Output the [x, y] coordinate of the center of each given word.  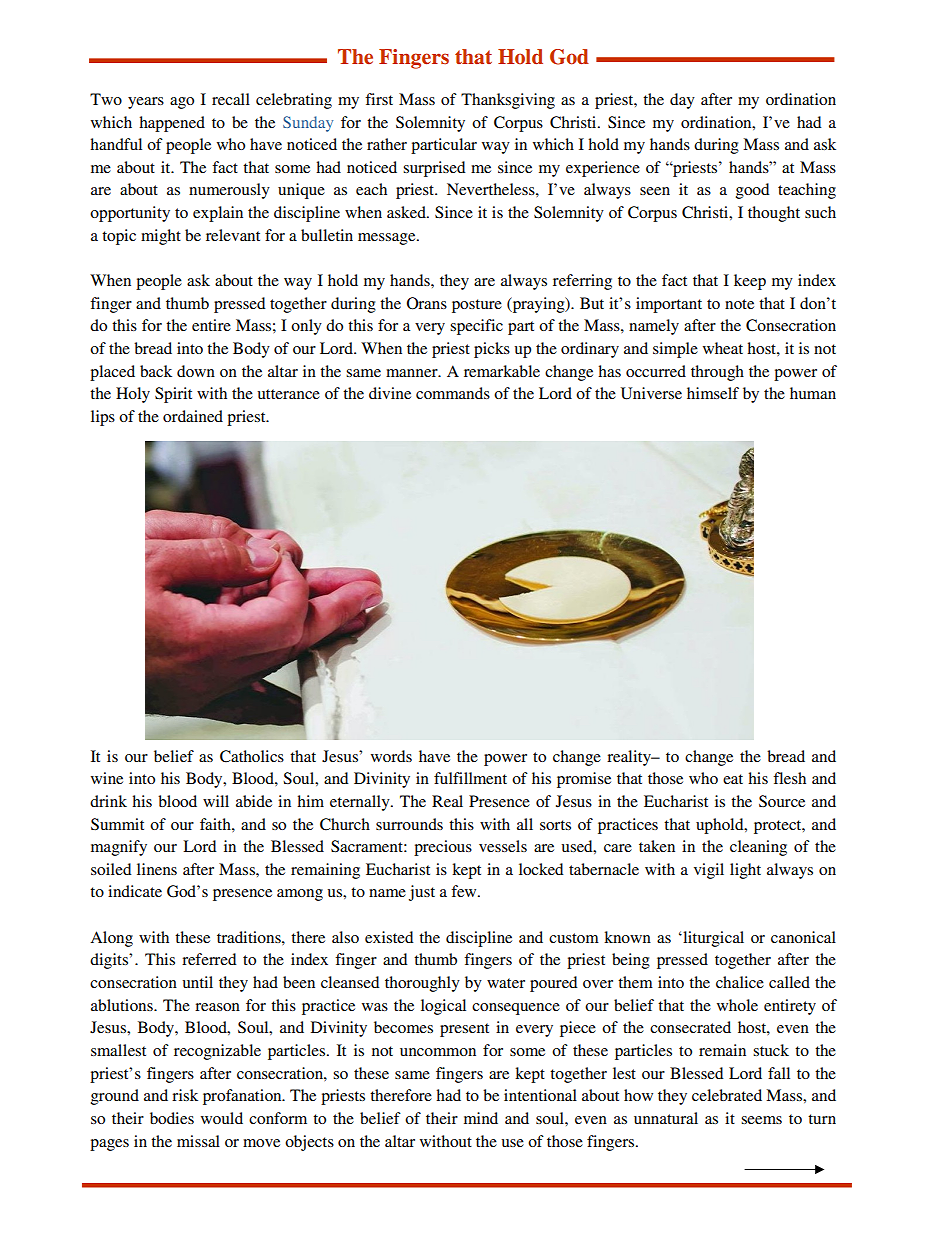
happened [172, 124]
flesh [789, 778]
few [465, 891]
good [752, 191]
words [391, 756]
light [745, 871]
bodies [172, 1118]
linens [157, 869]
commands [453, 393]
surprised [434, 169]
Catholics [252, 756]
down [196, 371]
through [717, 373]
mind [481, 1118]
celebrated [727, 1095]
